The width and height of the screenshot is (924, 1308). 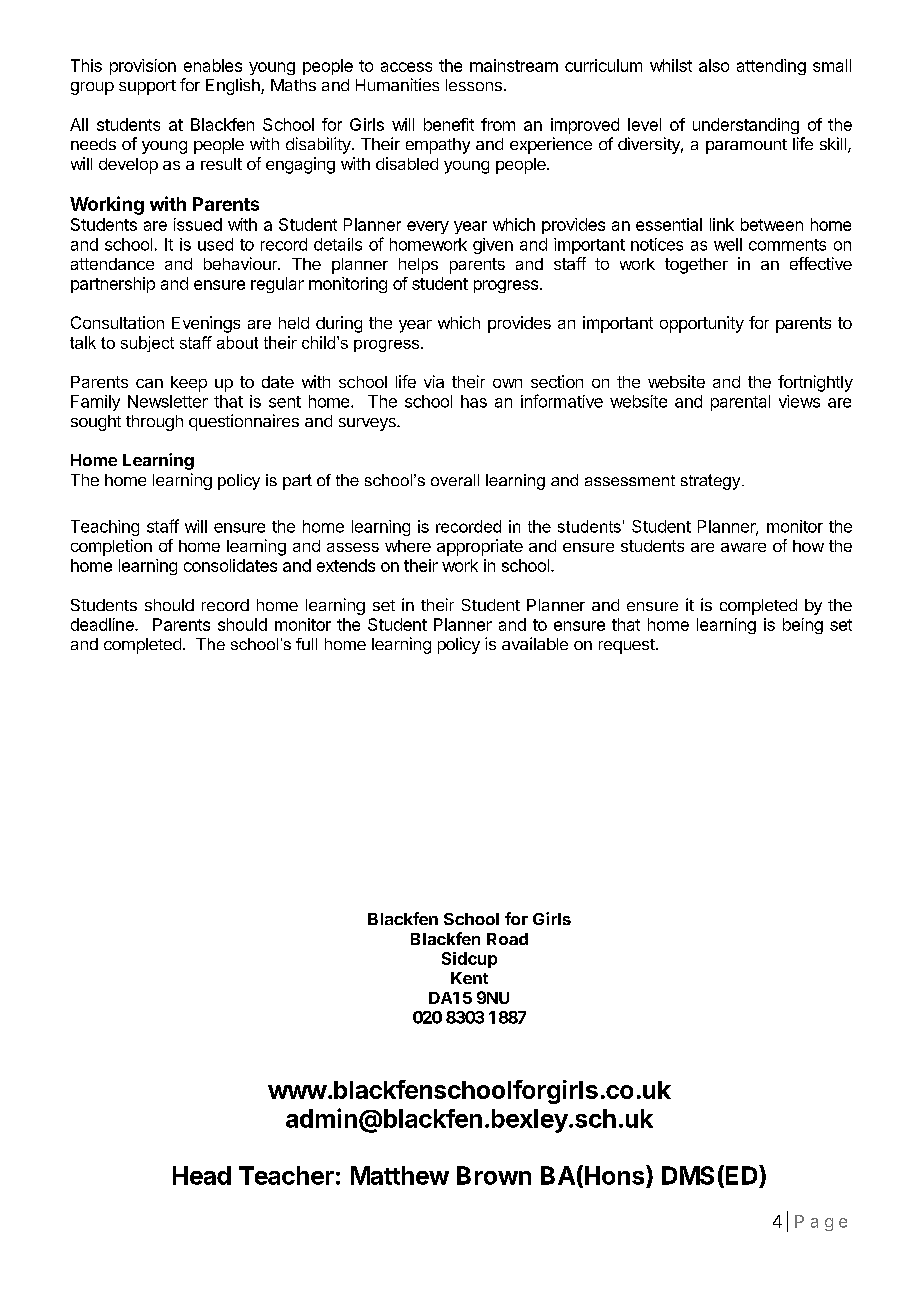 I want to click on Head, so click(x=202, y=1175).
